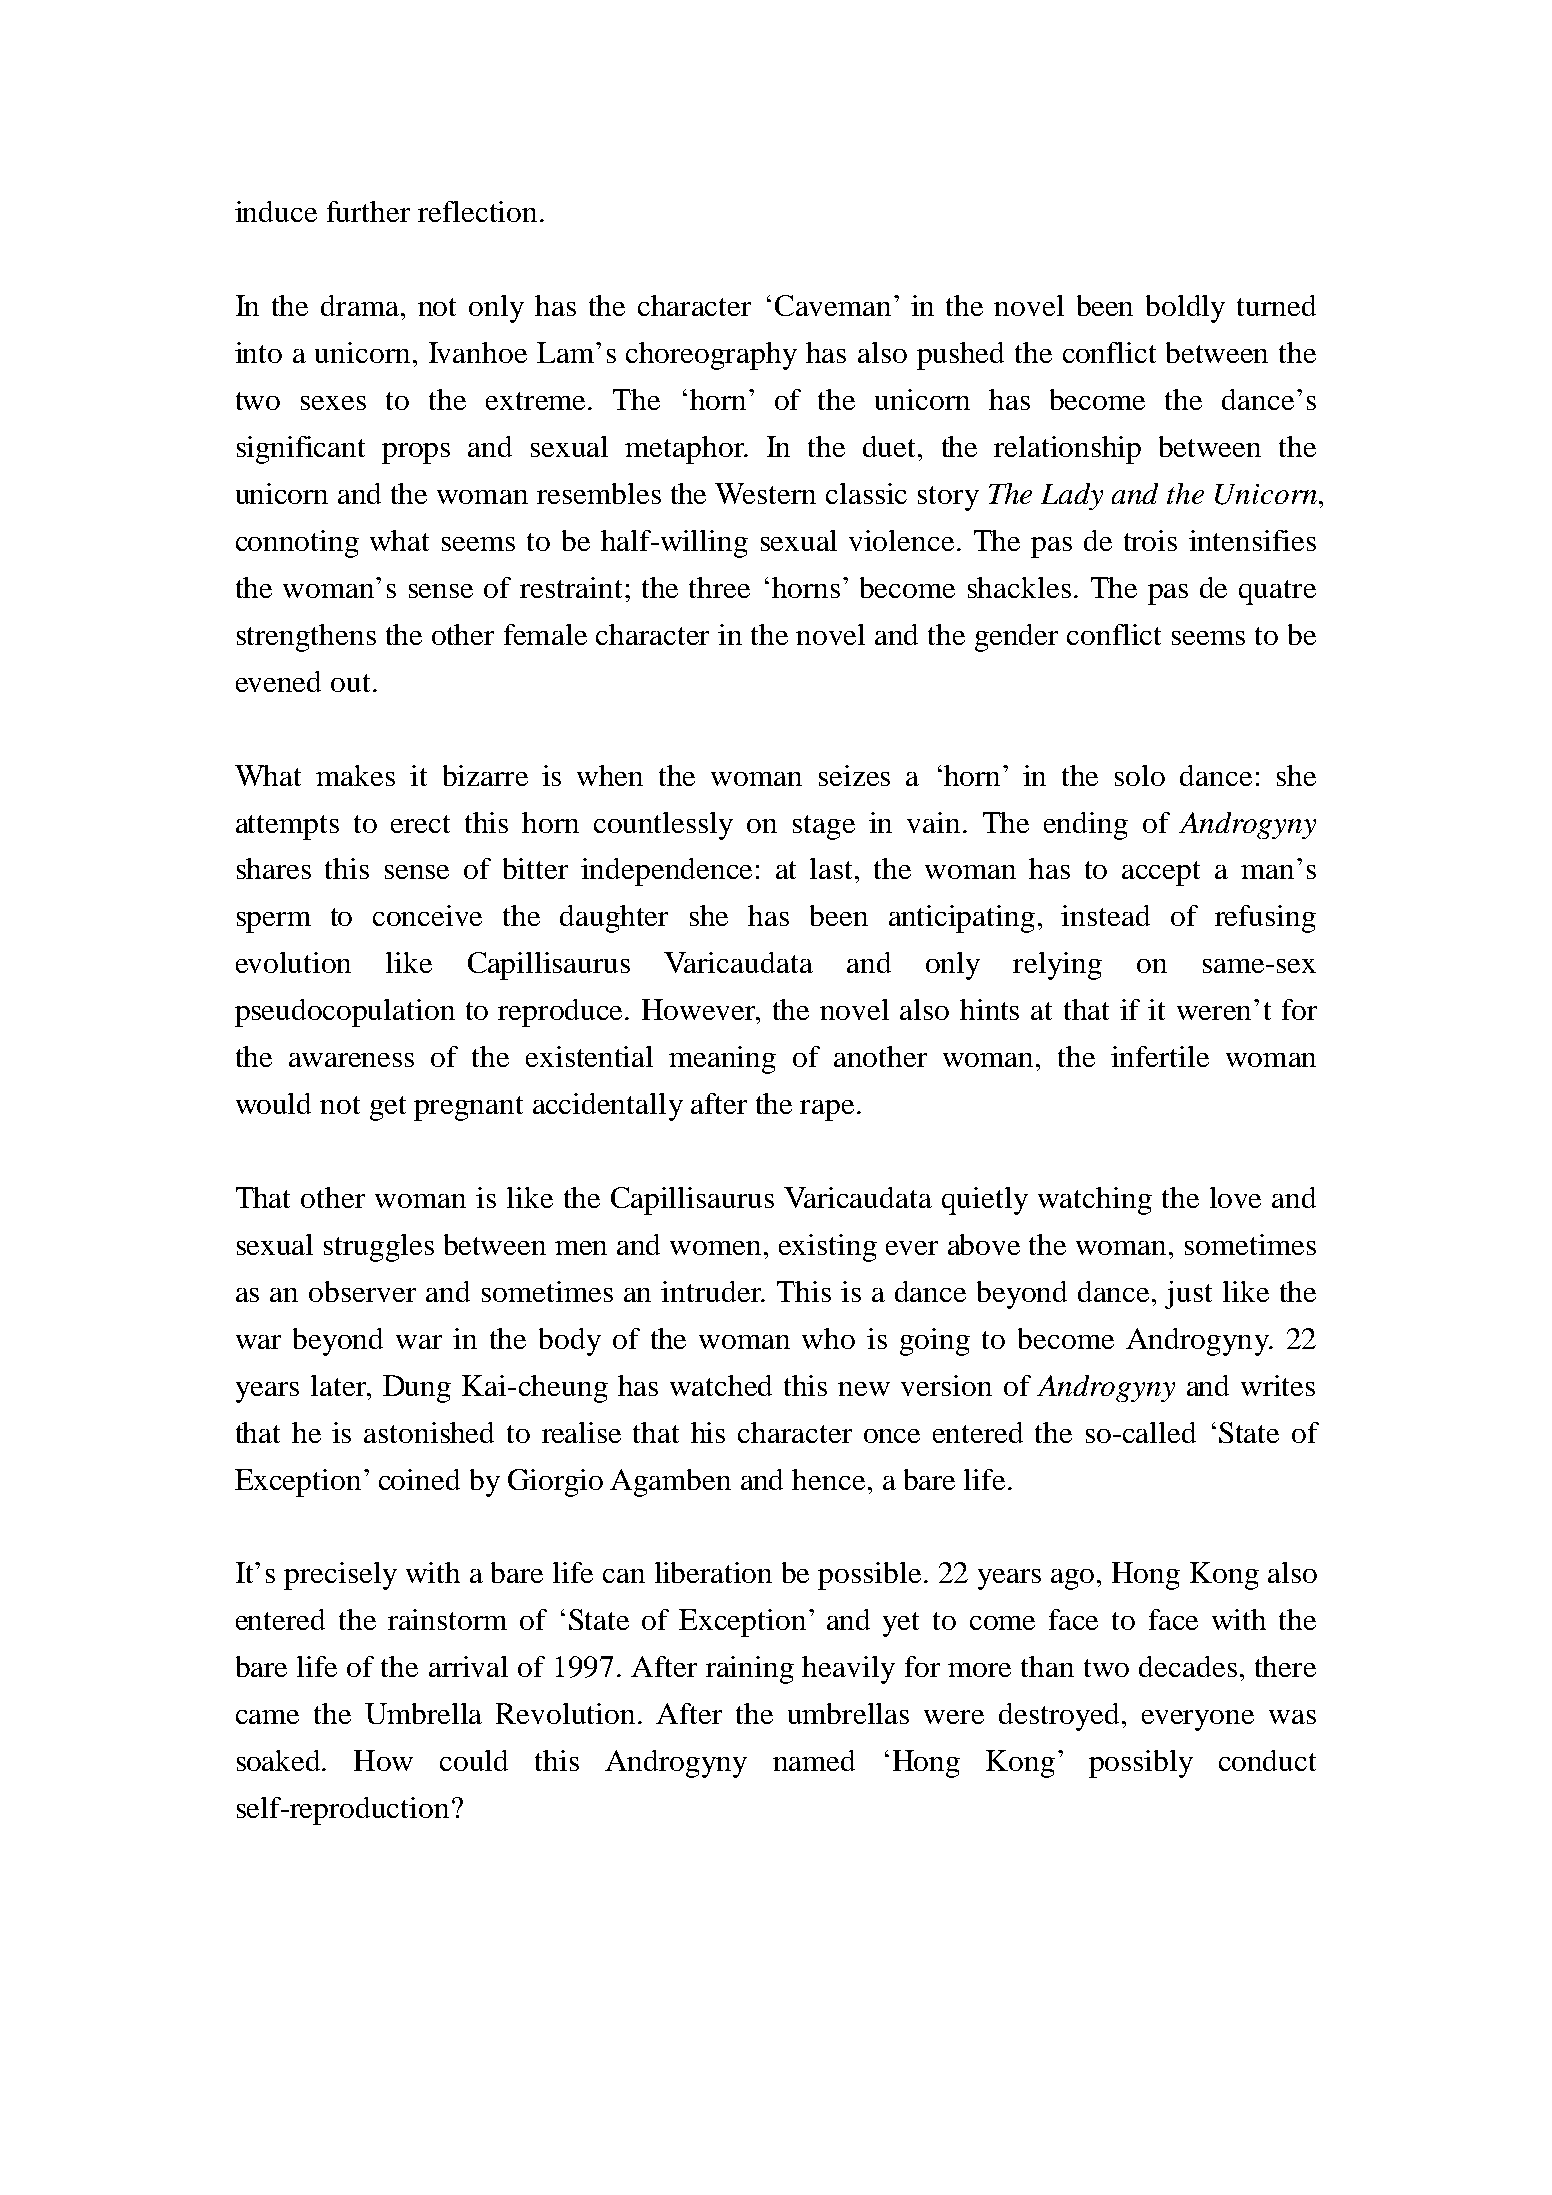 The image size is (1552, 2195). What do you see at coordinates (833, 305) in the image?
I see `Caveman` at bounding box center [833, 305].
